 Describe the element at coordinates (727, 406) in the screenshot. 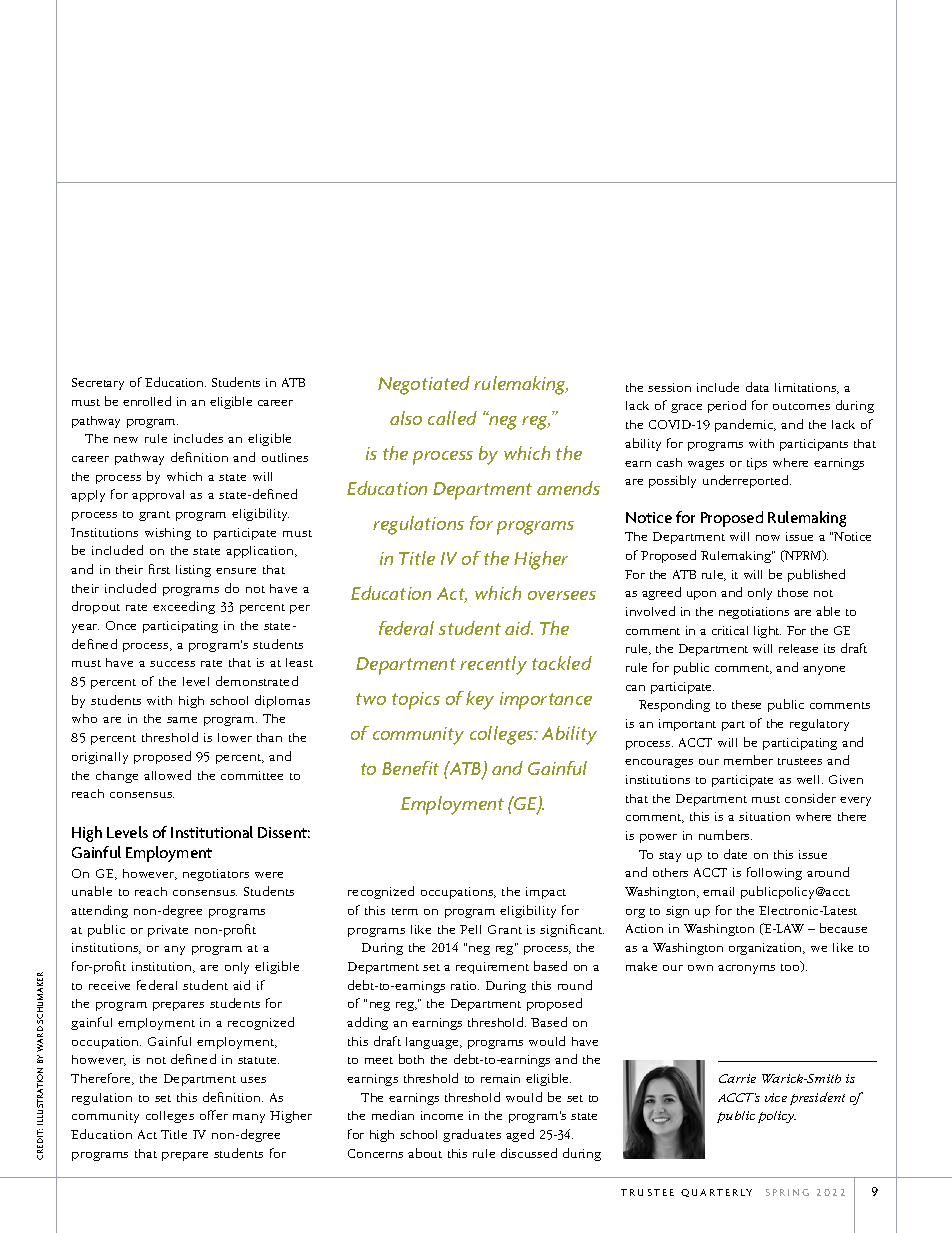

I see `period` at that location.
